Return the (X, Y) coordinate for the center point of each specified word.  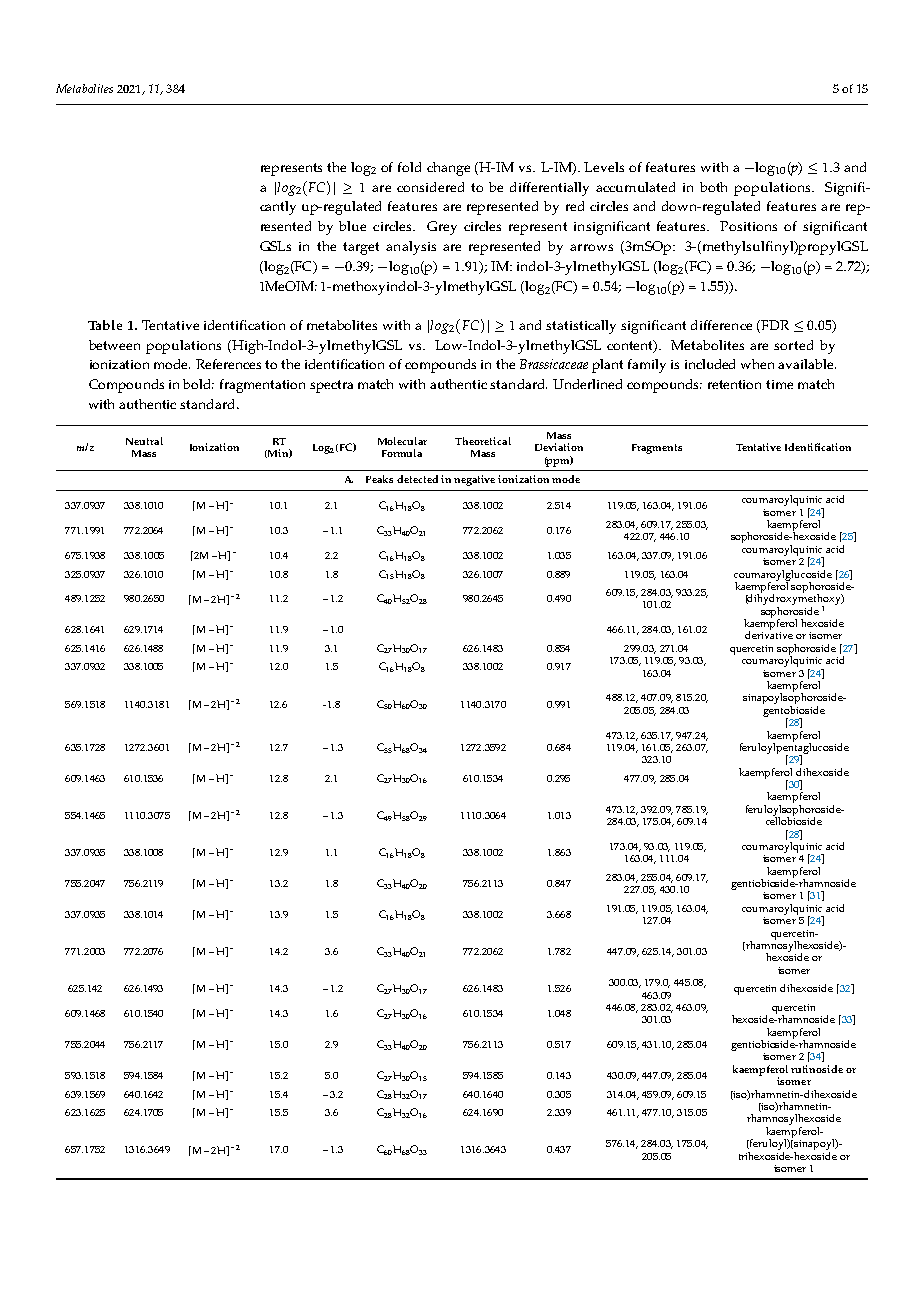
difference (721, 325)
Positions (748, 226)
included (710, 364)
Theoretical (483, 441)
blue (352, 226)
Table (105, 325)
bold (198, 384)
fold (409, 167)
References (228, 364)
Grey (442, 228)
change (448, 169)
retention (734, 384)
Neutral (144, 441)
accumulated (635, 187)
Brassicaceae (554, 364)
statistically (581, 327)
